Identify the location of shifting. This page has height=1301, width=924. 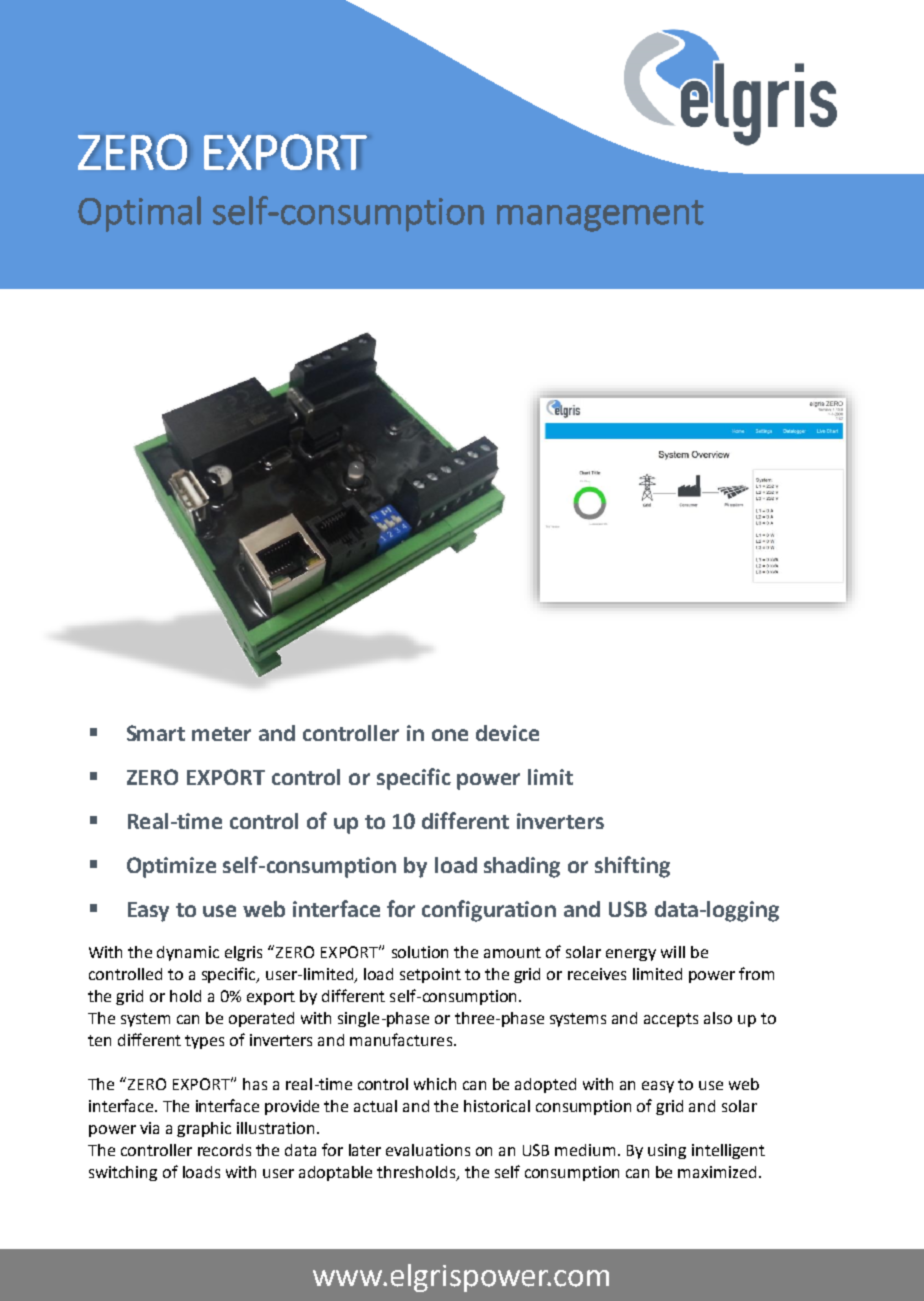
(632, 867).
